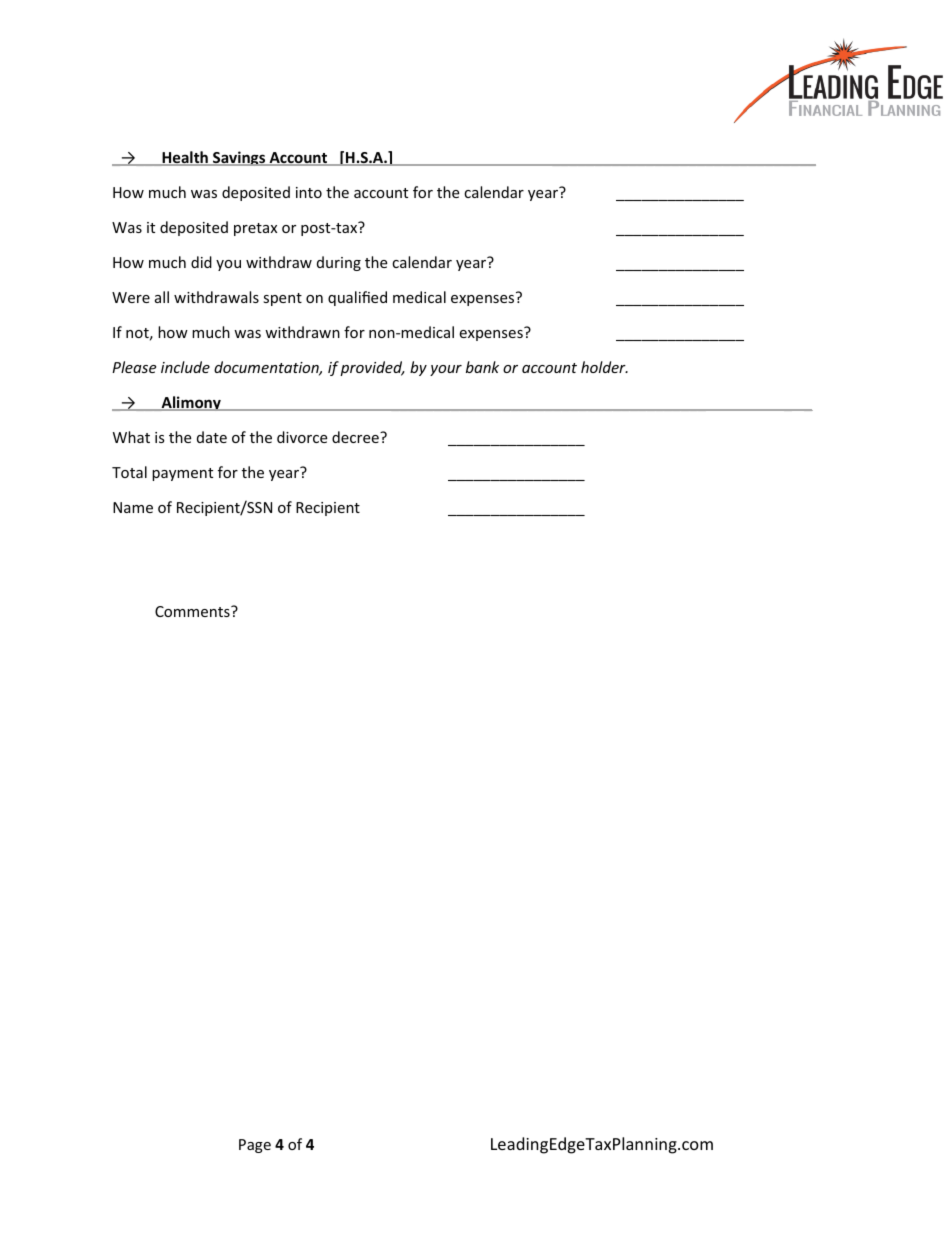 This screenshot has height=1233, width=952. I want to click on Comments, so click(193, 611).
